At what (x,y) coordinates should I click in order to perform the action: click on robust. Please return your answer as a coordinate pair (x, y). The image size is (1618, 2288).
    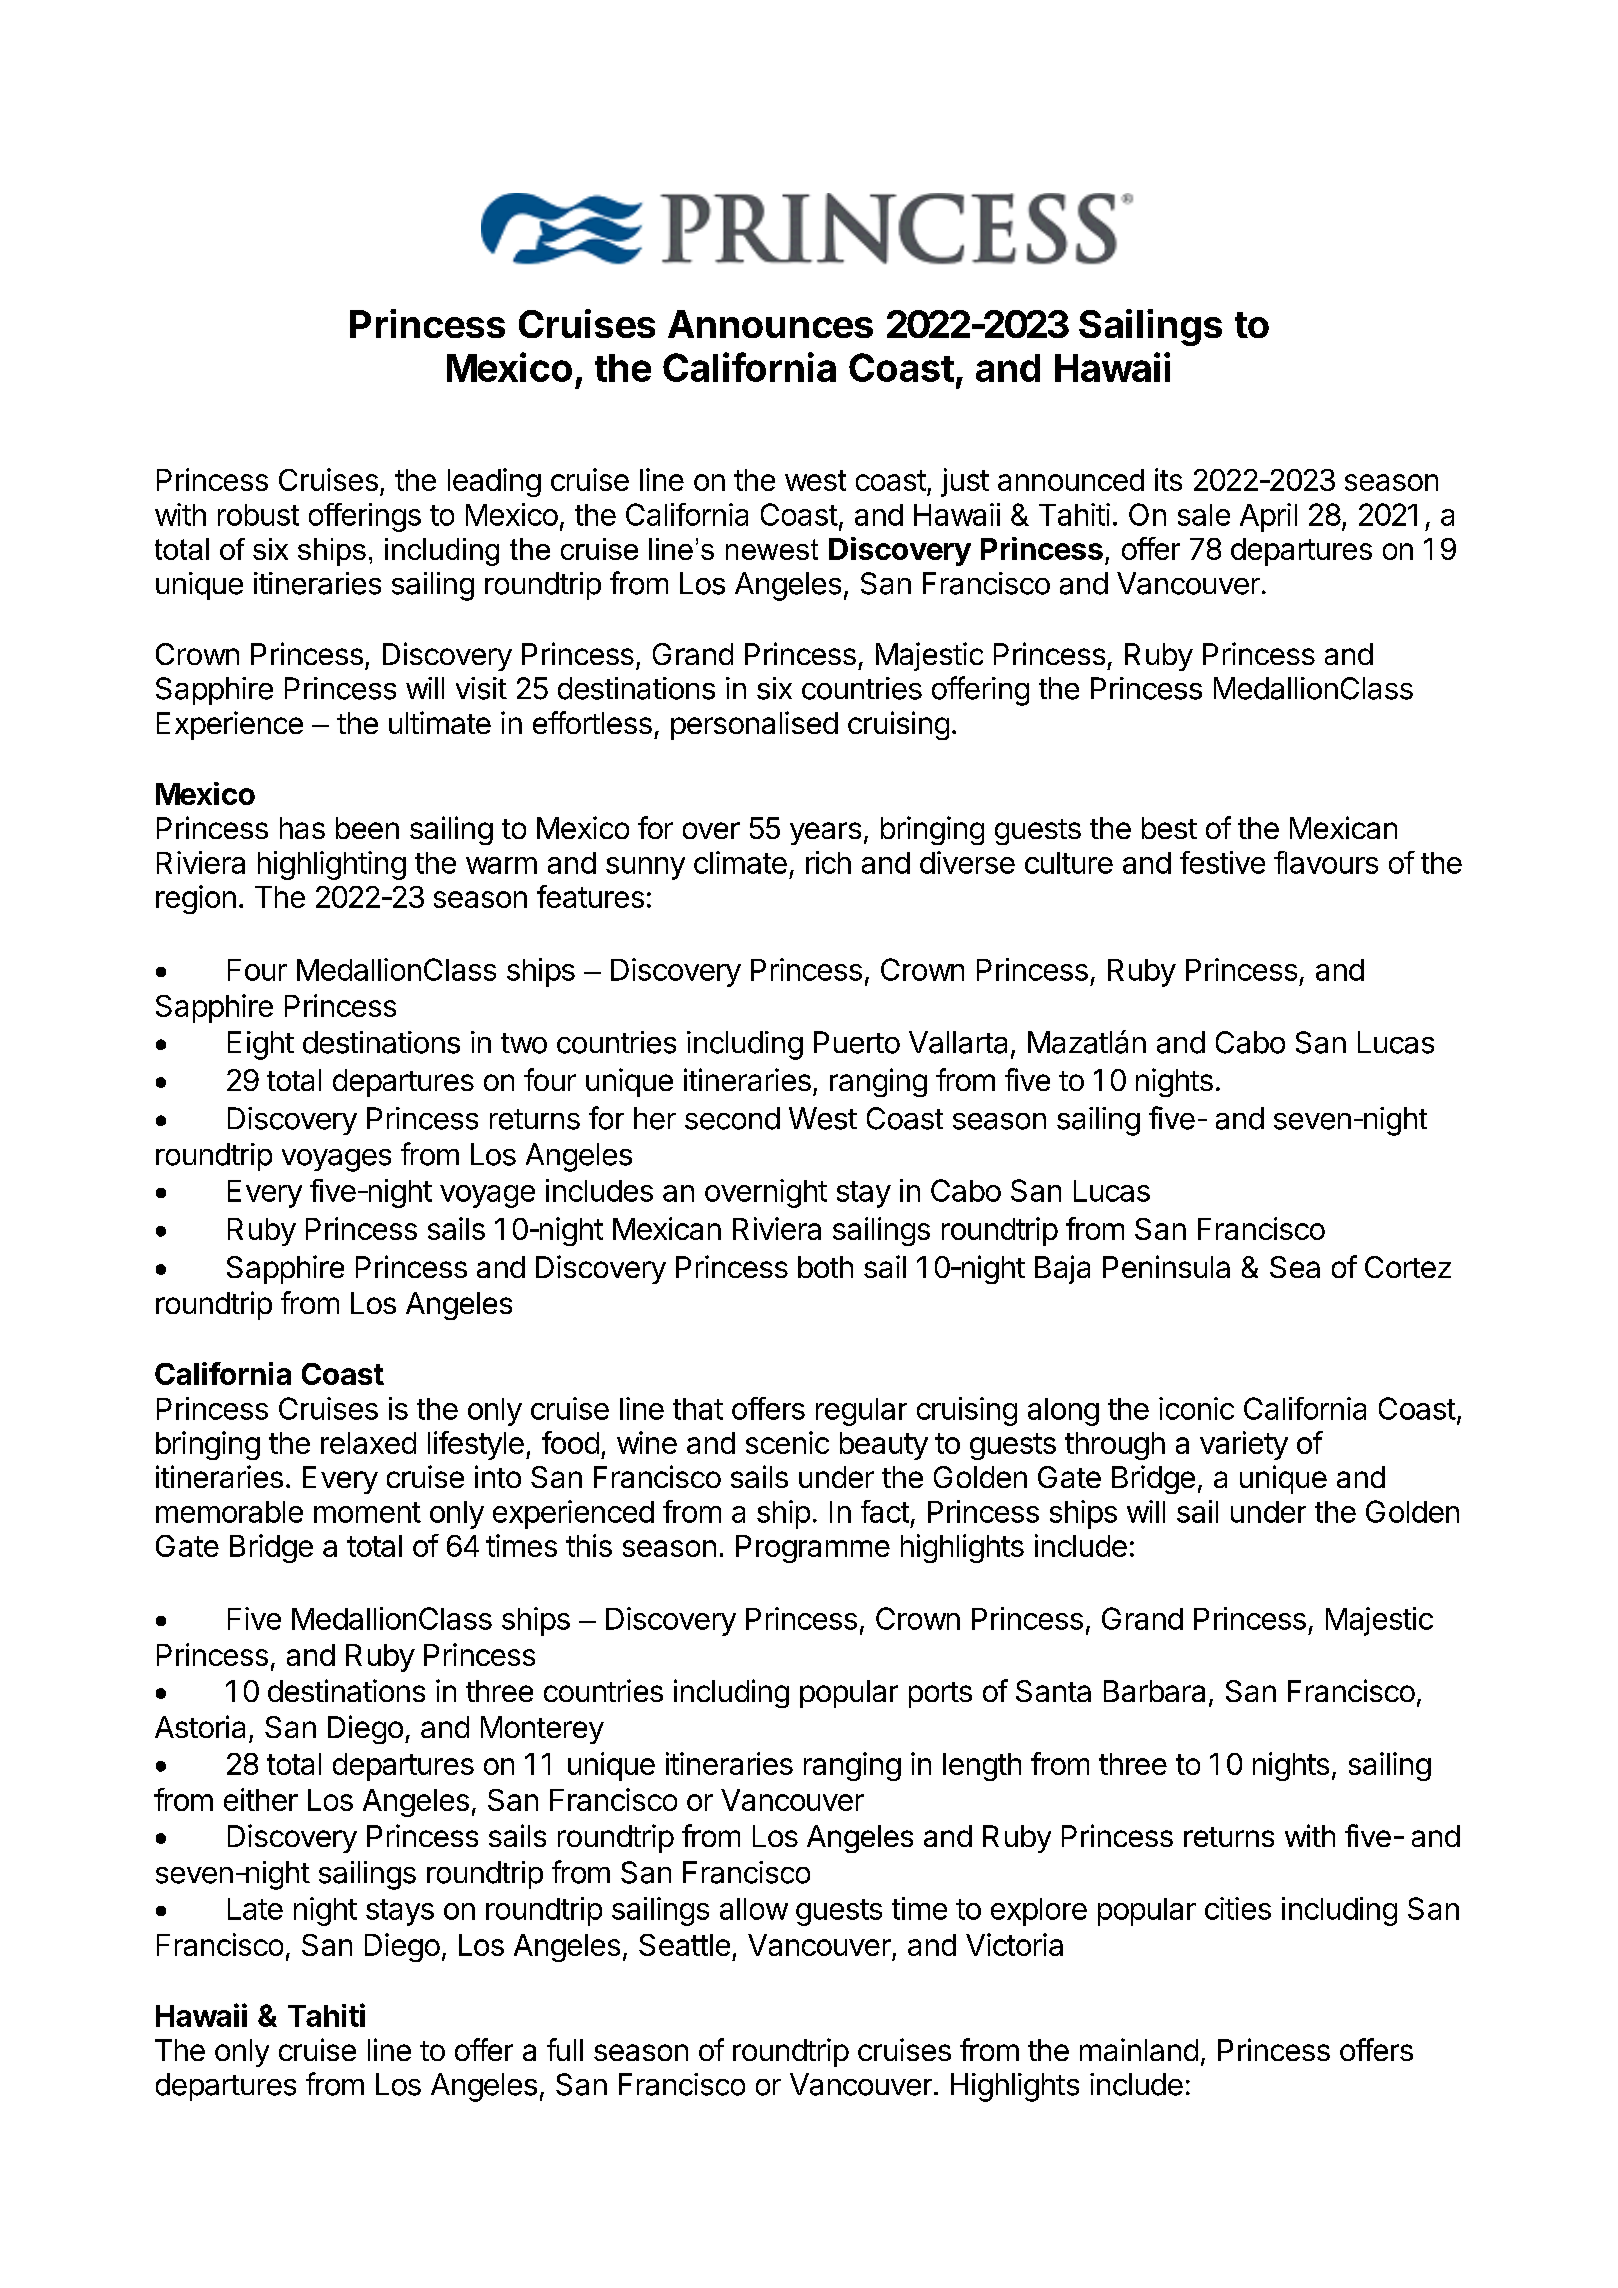
    Looking at the image, I should click on (258, 515).
